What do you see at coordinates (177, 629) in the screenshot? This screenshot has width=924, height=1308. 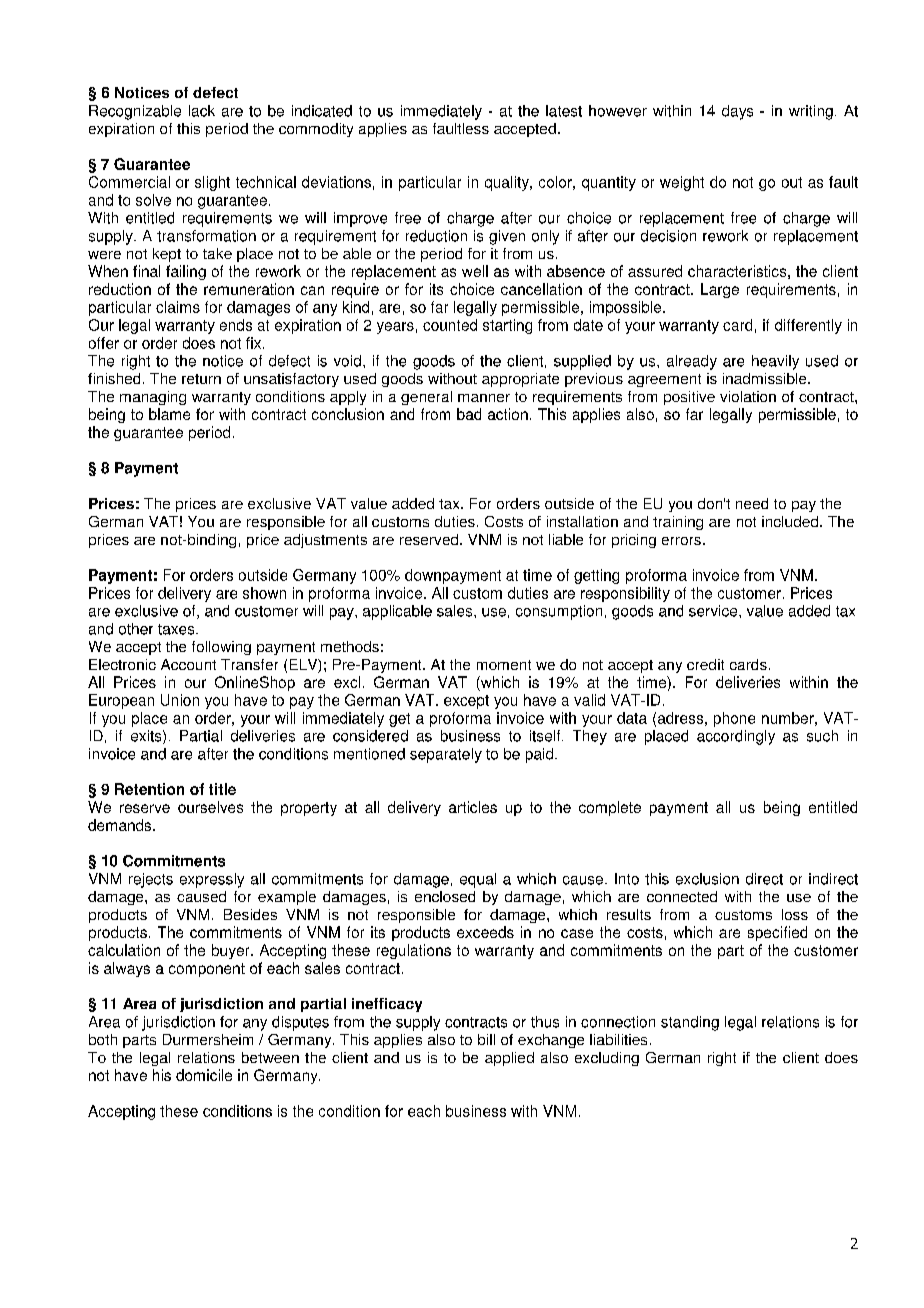 I see `taxes` at bounding box center [177, 629].
